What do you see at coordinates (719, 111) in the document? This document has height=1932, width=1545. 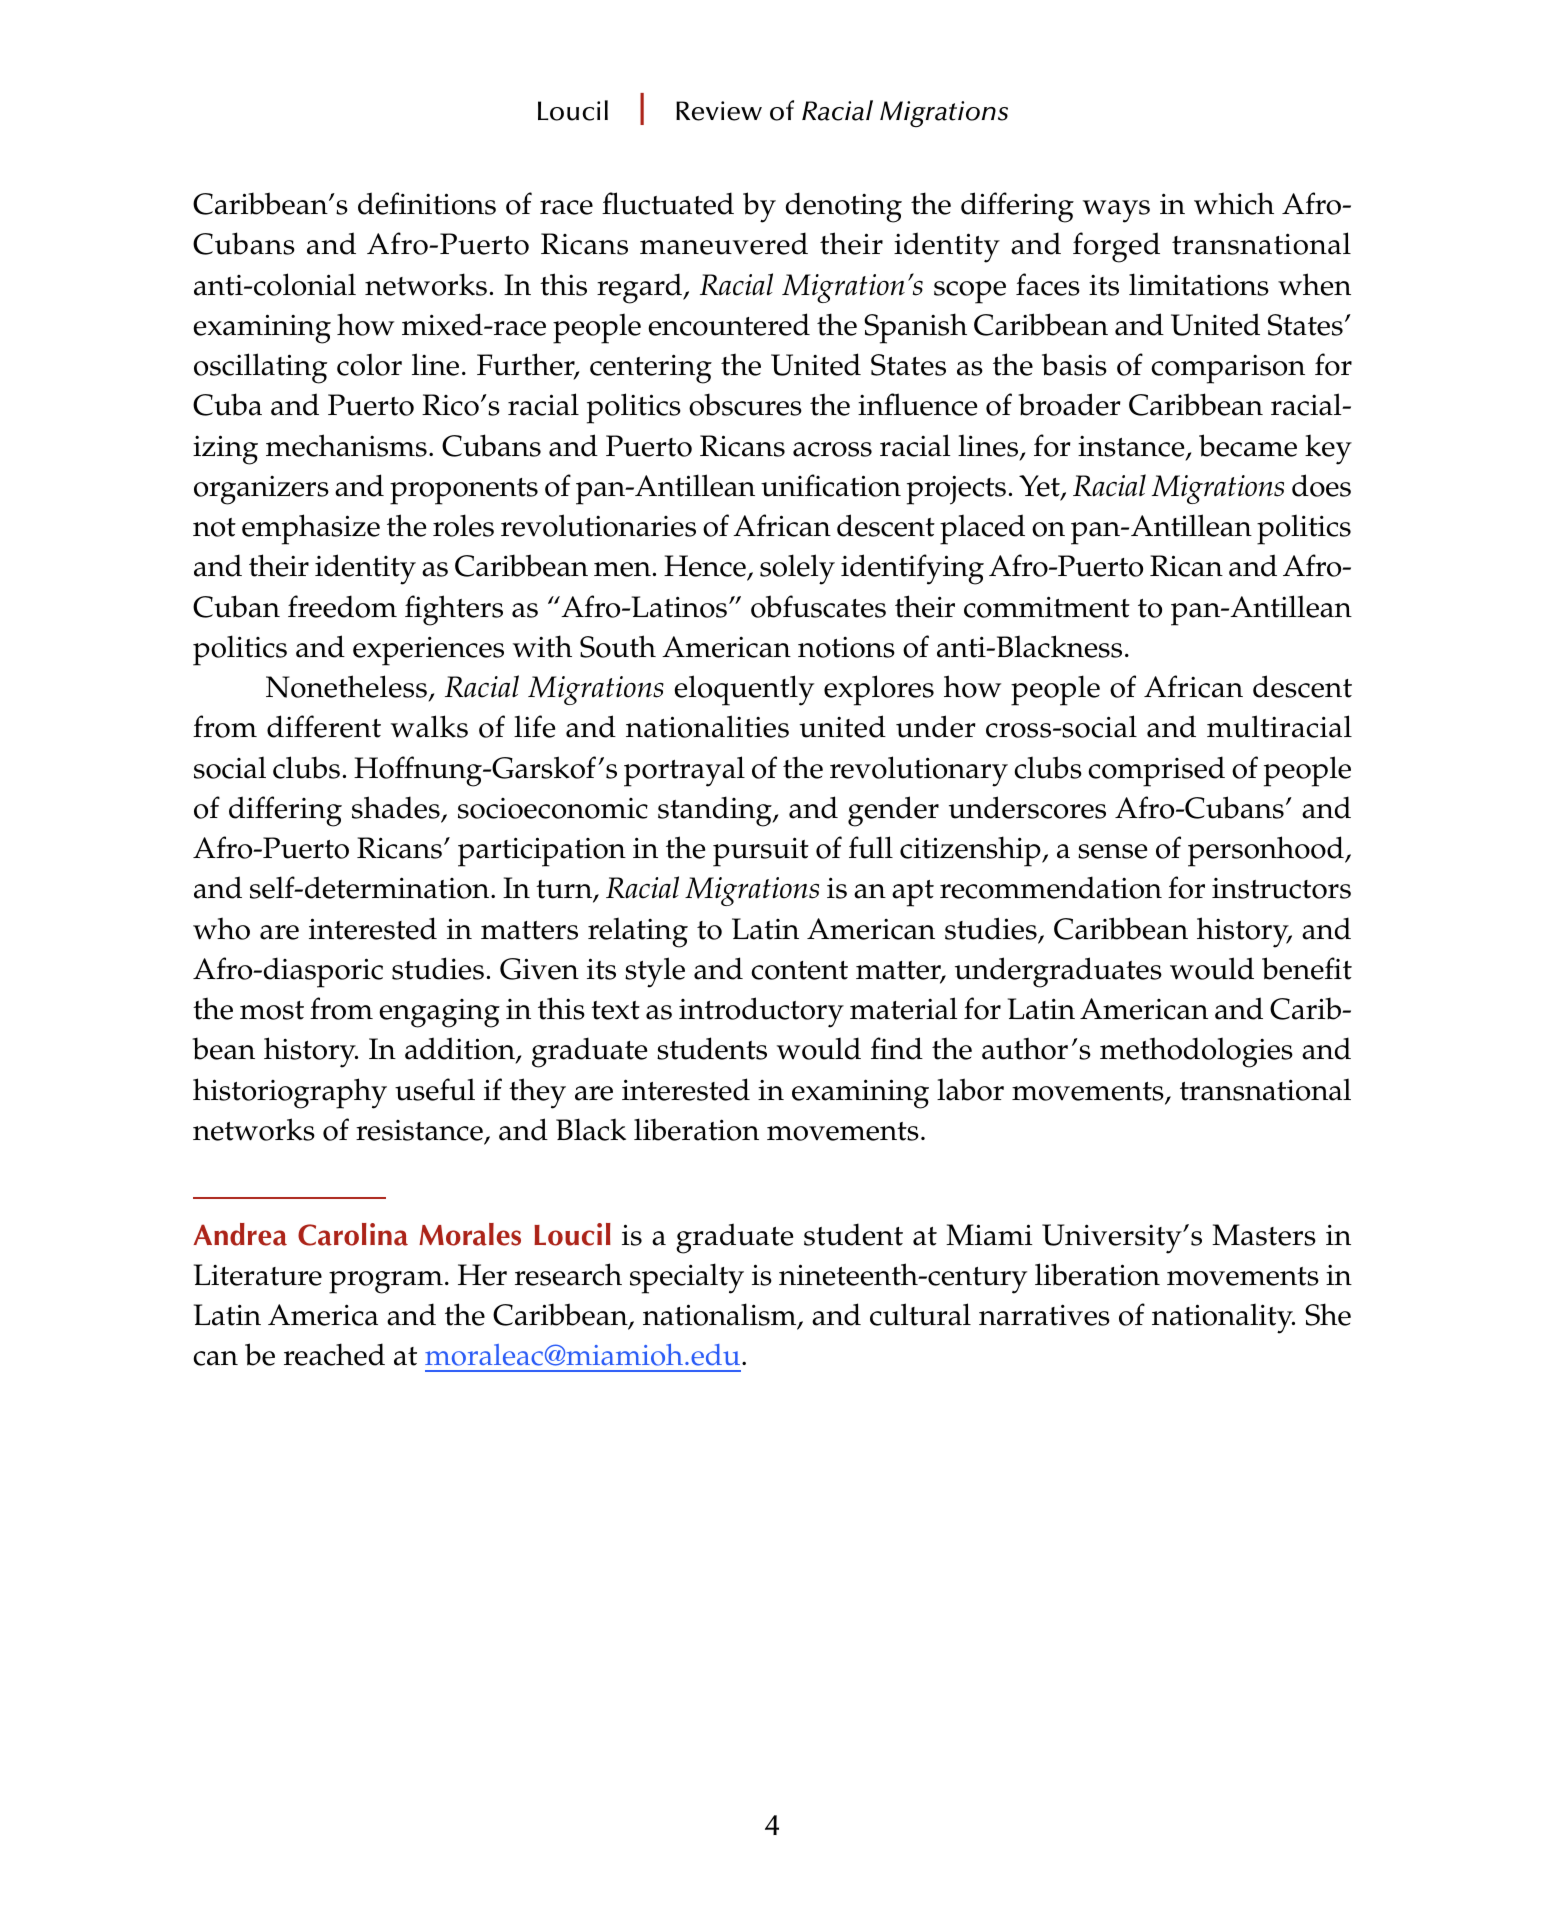 I see `Review` at bounding box center [719, 111].
